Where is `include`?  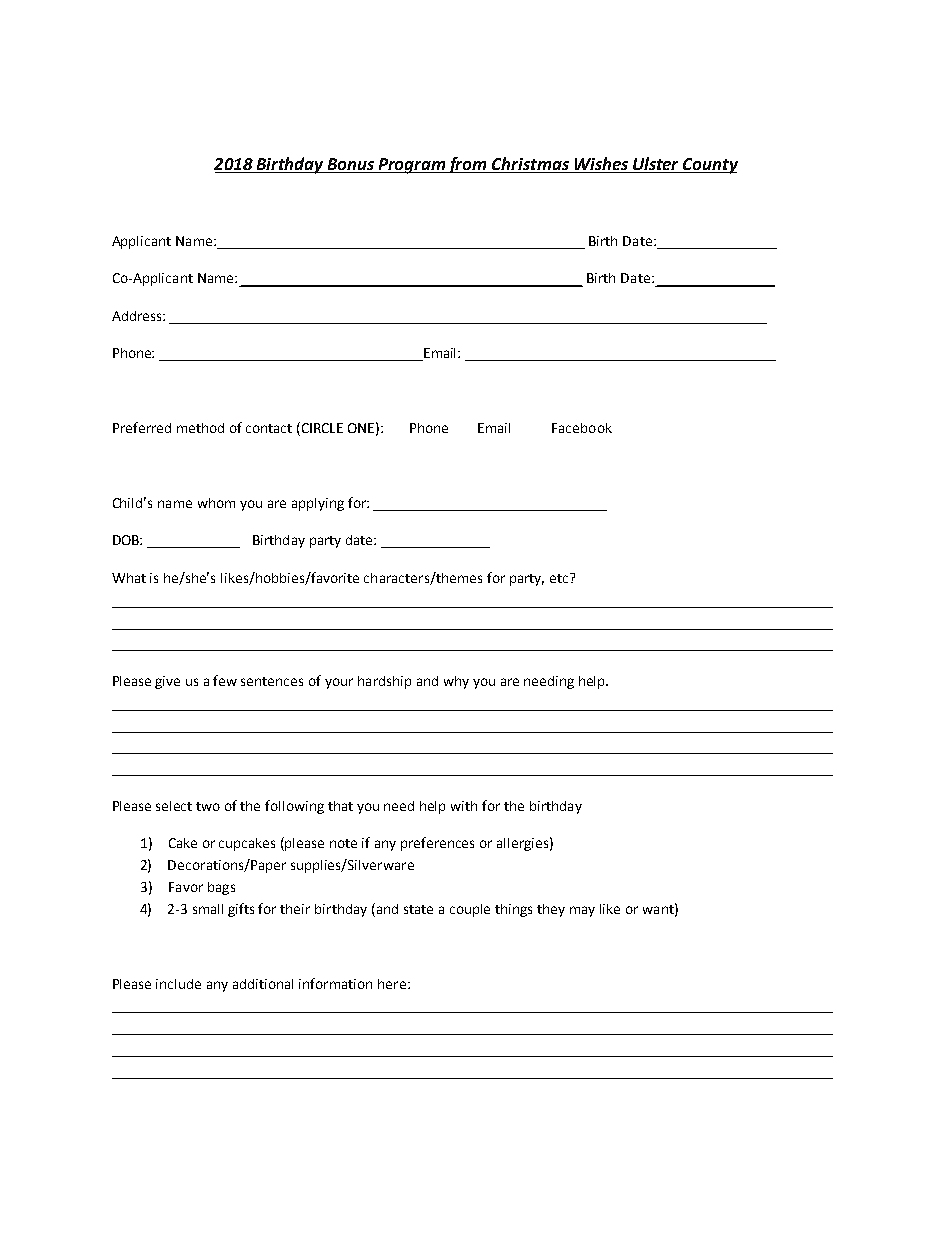 include is located at coordinates (178, 984).
